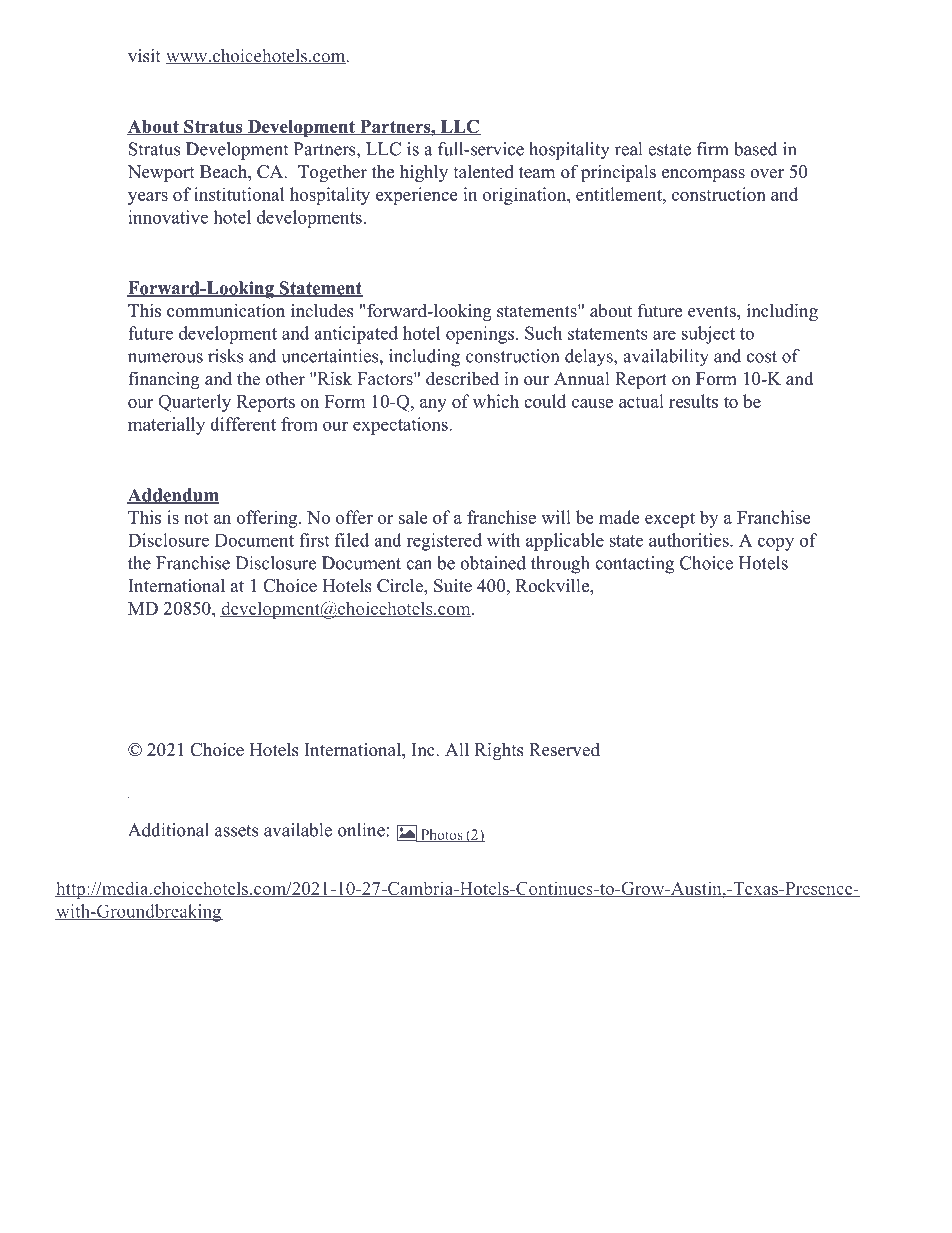 The height and width of the page is (1233, 952). Describe the element at coordinates (483, 172) in the page. I see `talented` at that location.
